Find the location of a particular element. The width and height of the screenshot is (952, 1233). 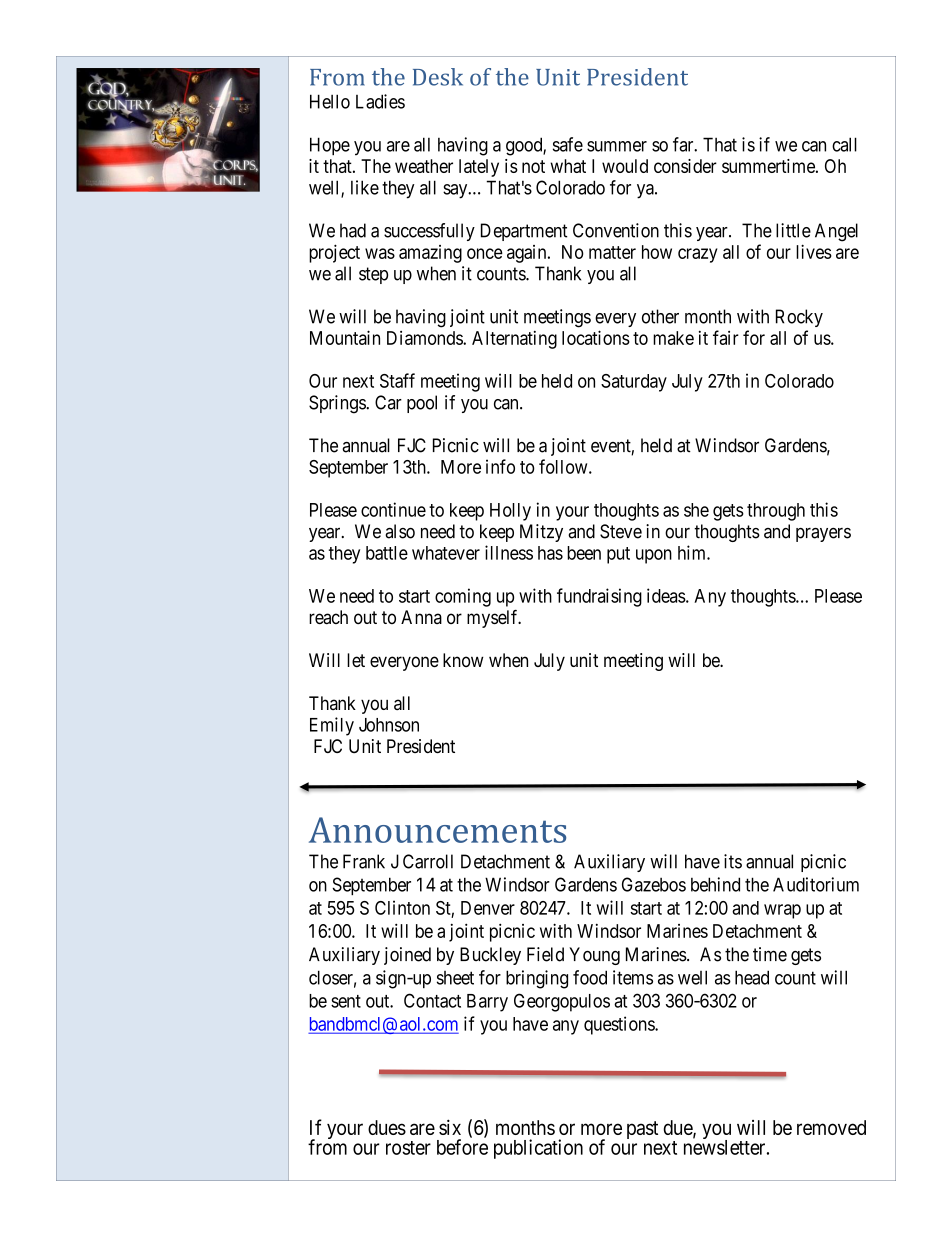

Johnson is located at coordinates (389, 725).
